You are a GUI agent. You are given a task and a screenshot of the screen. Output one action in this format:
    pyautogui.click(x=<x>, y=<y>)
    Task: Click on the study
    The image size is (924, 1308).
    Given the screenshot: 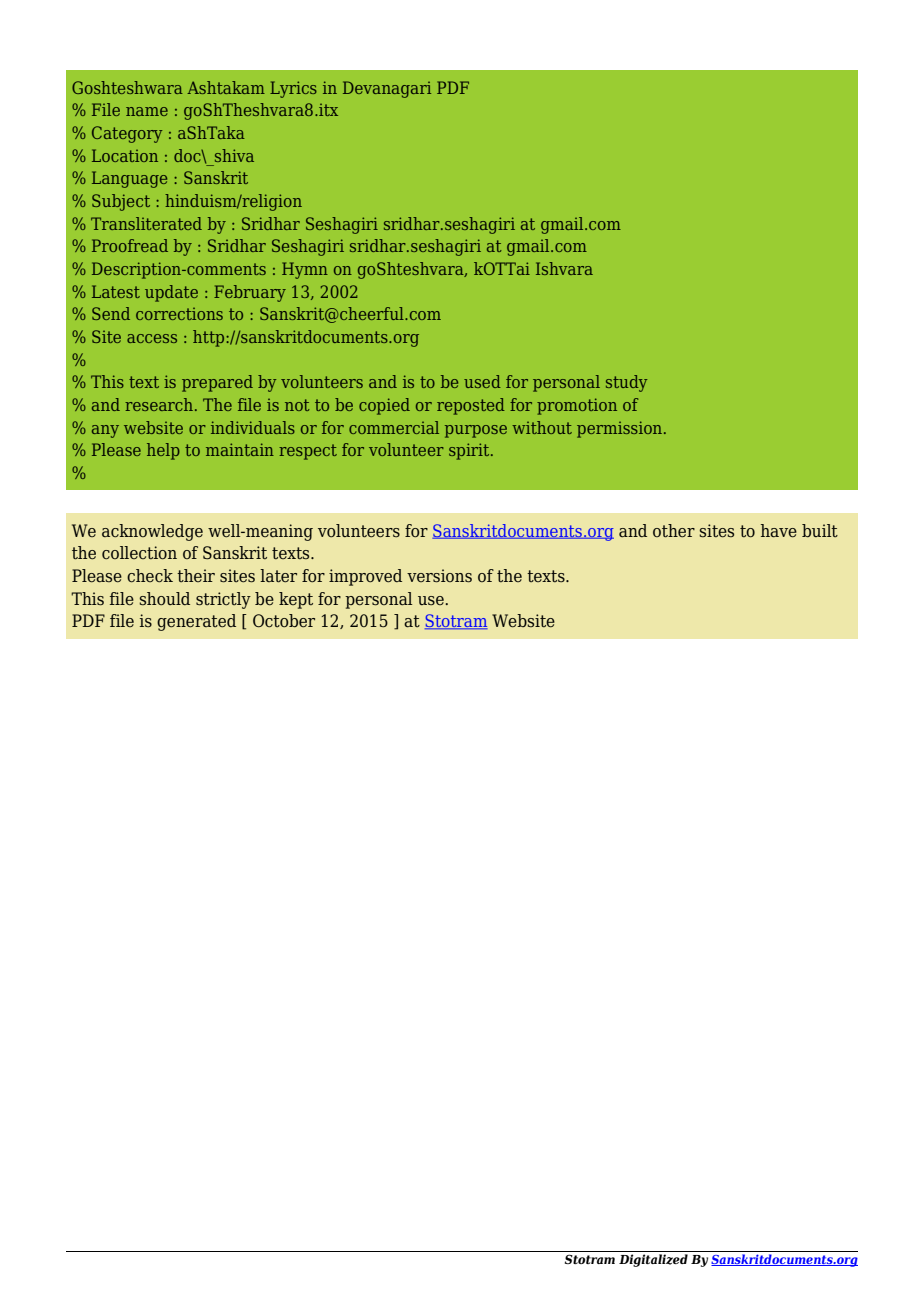 What is the action you would take?
    pyautogui.click(x=626, y=383)
